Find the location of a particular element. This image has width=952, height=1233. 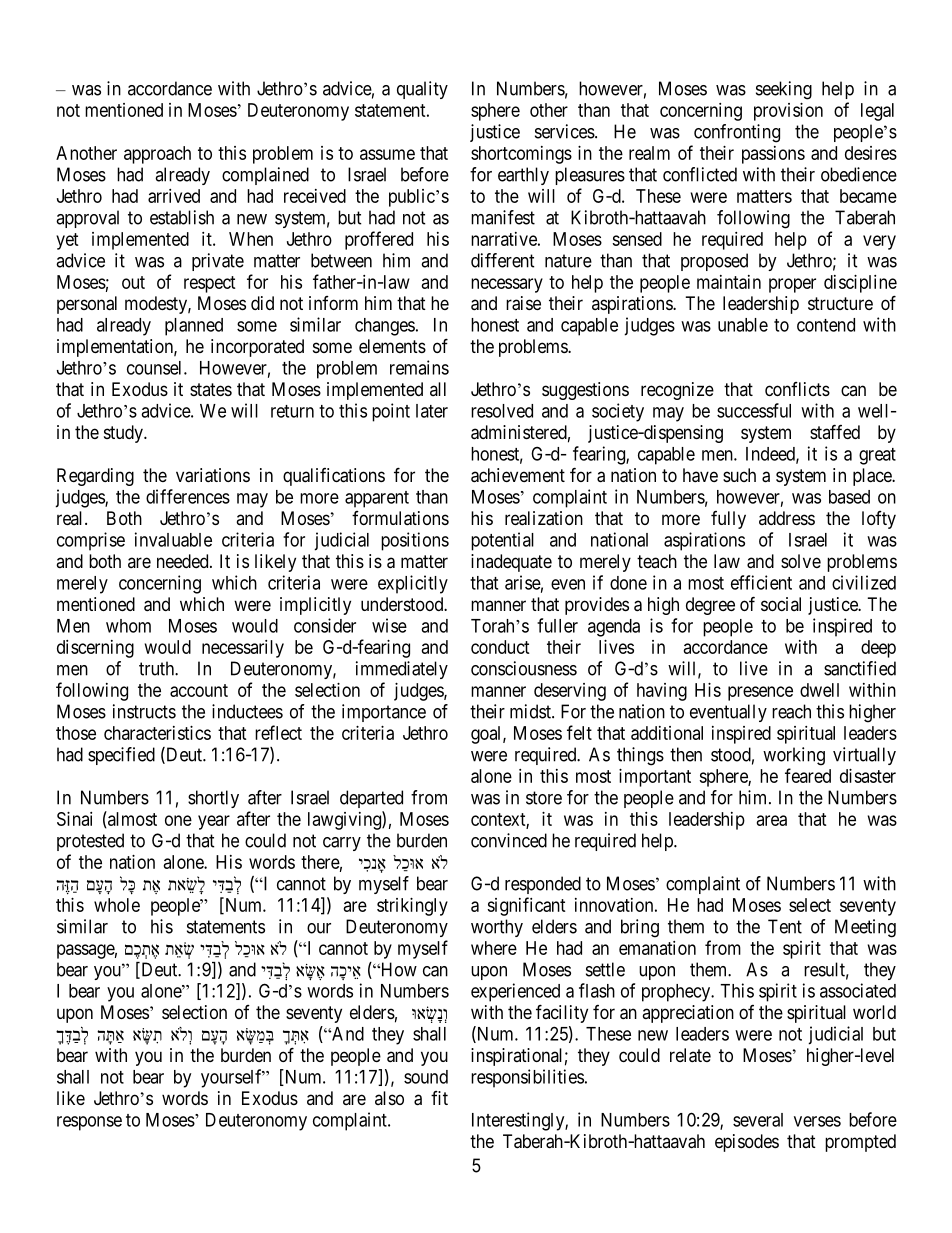

study is located at coordinates (124, 434).
